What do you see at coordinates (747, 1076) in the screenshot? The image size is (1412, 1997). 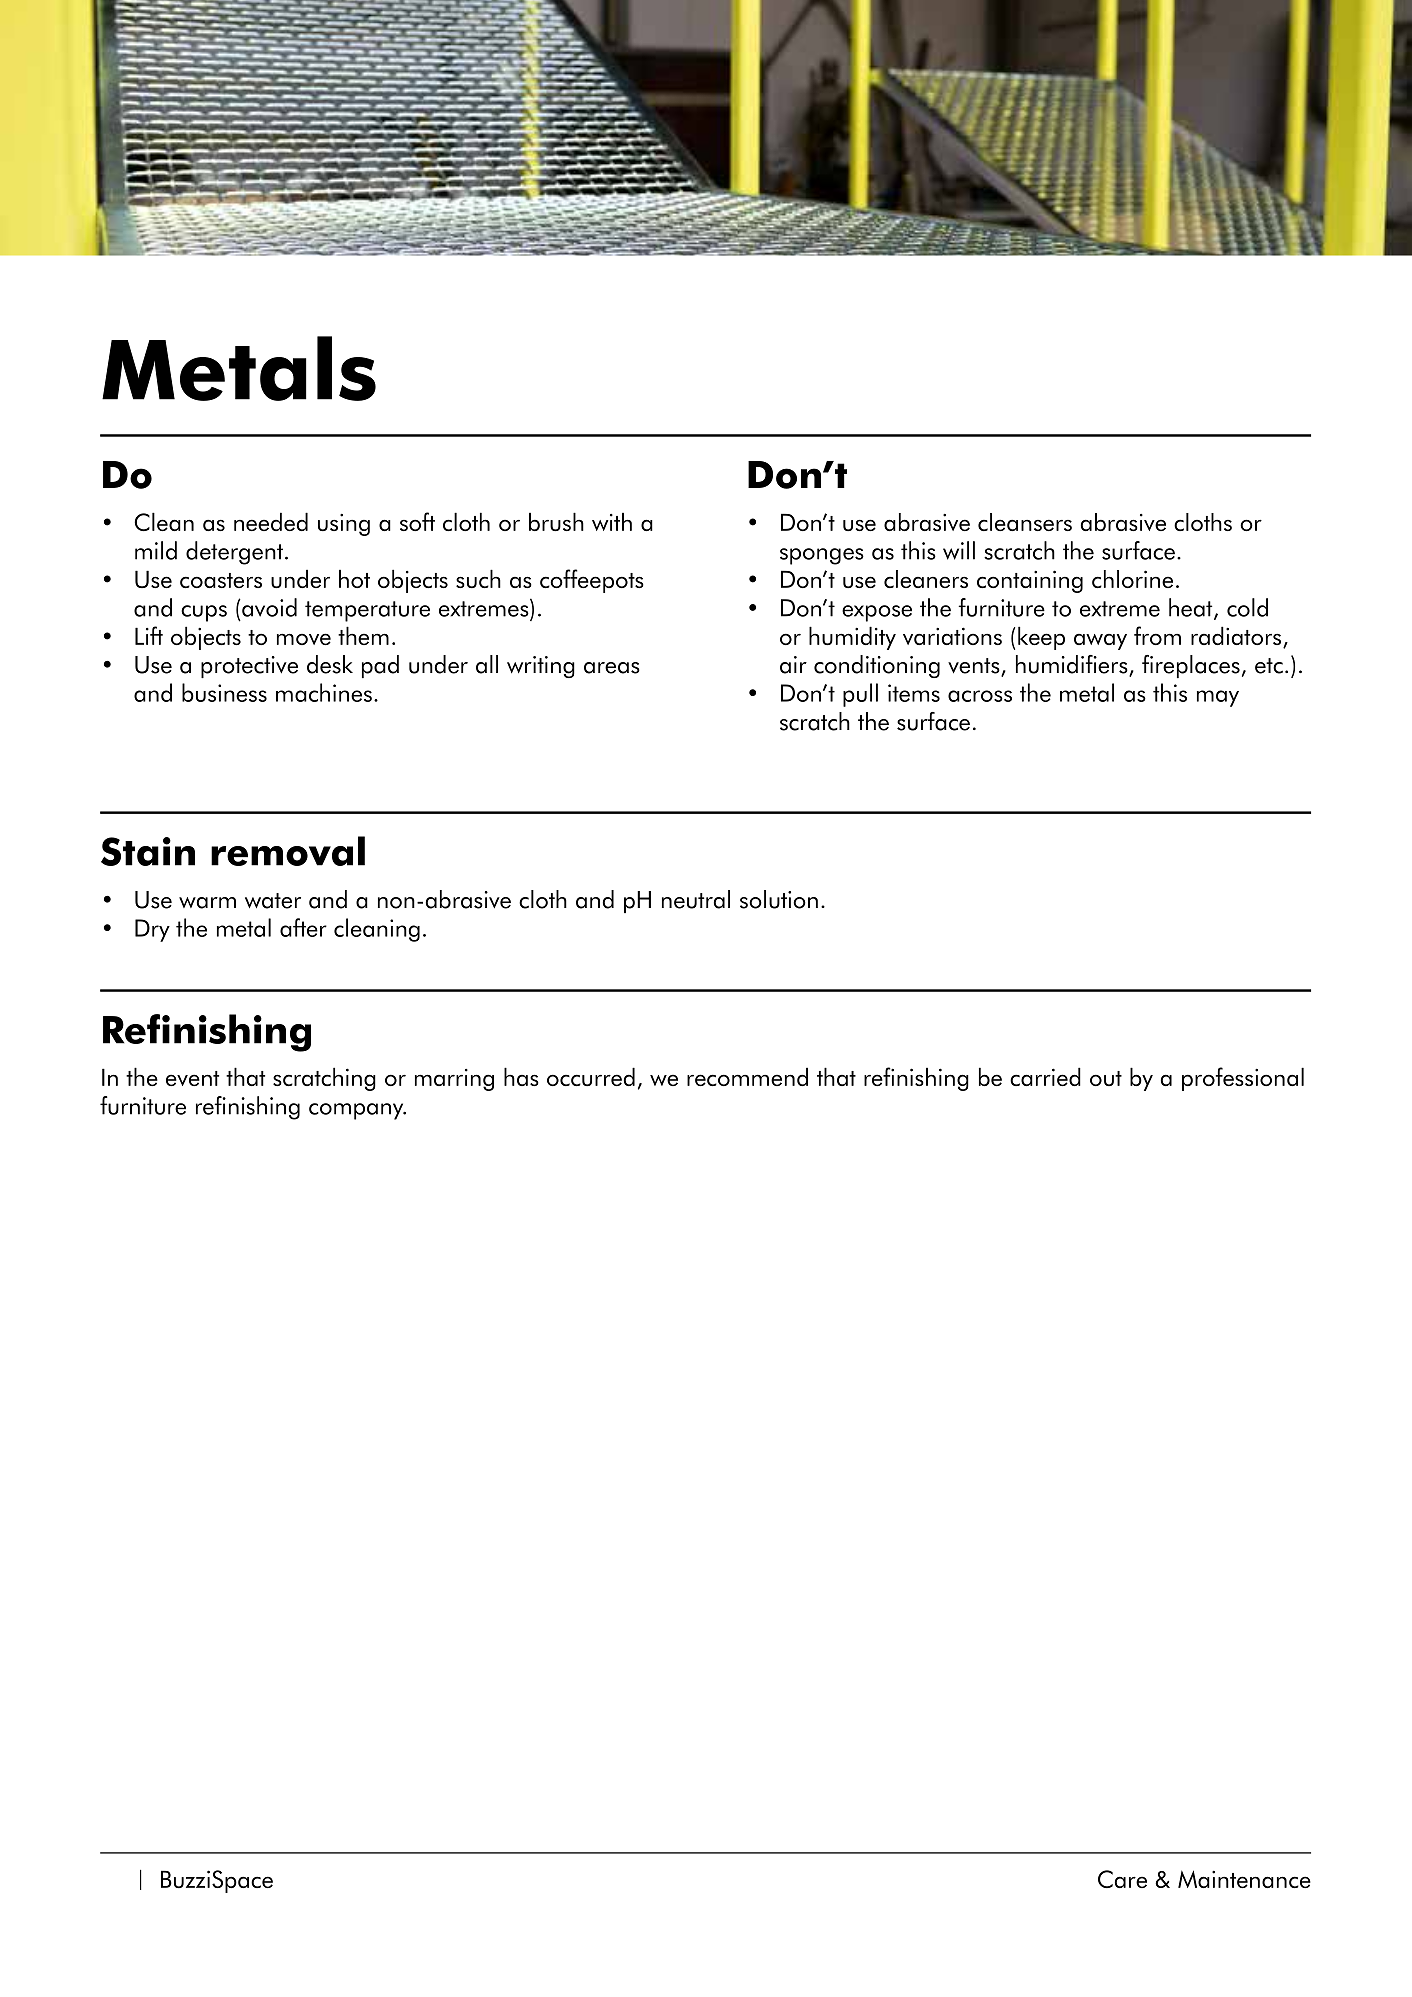 I see `recommend` at bounding box center [747, 1076].
